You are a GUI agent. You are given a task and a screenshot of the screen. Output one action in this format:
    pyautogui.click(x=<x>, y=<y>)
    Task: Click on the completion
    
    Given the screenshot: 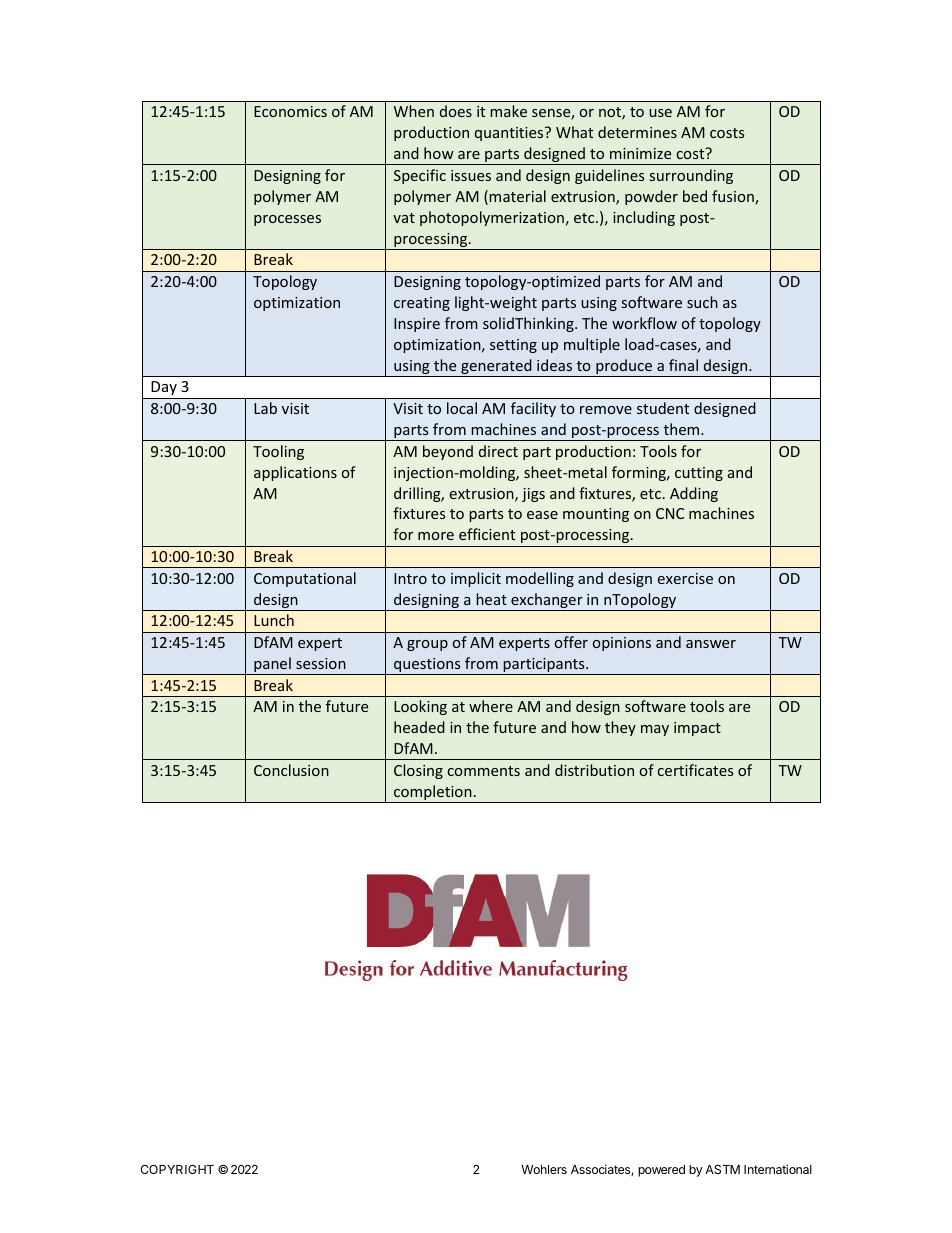 What is the action you would take?
    pyautogui.click(x=433, y=794)
